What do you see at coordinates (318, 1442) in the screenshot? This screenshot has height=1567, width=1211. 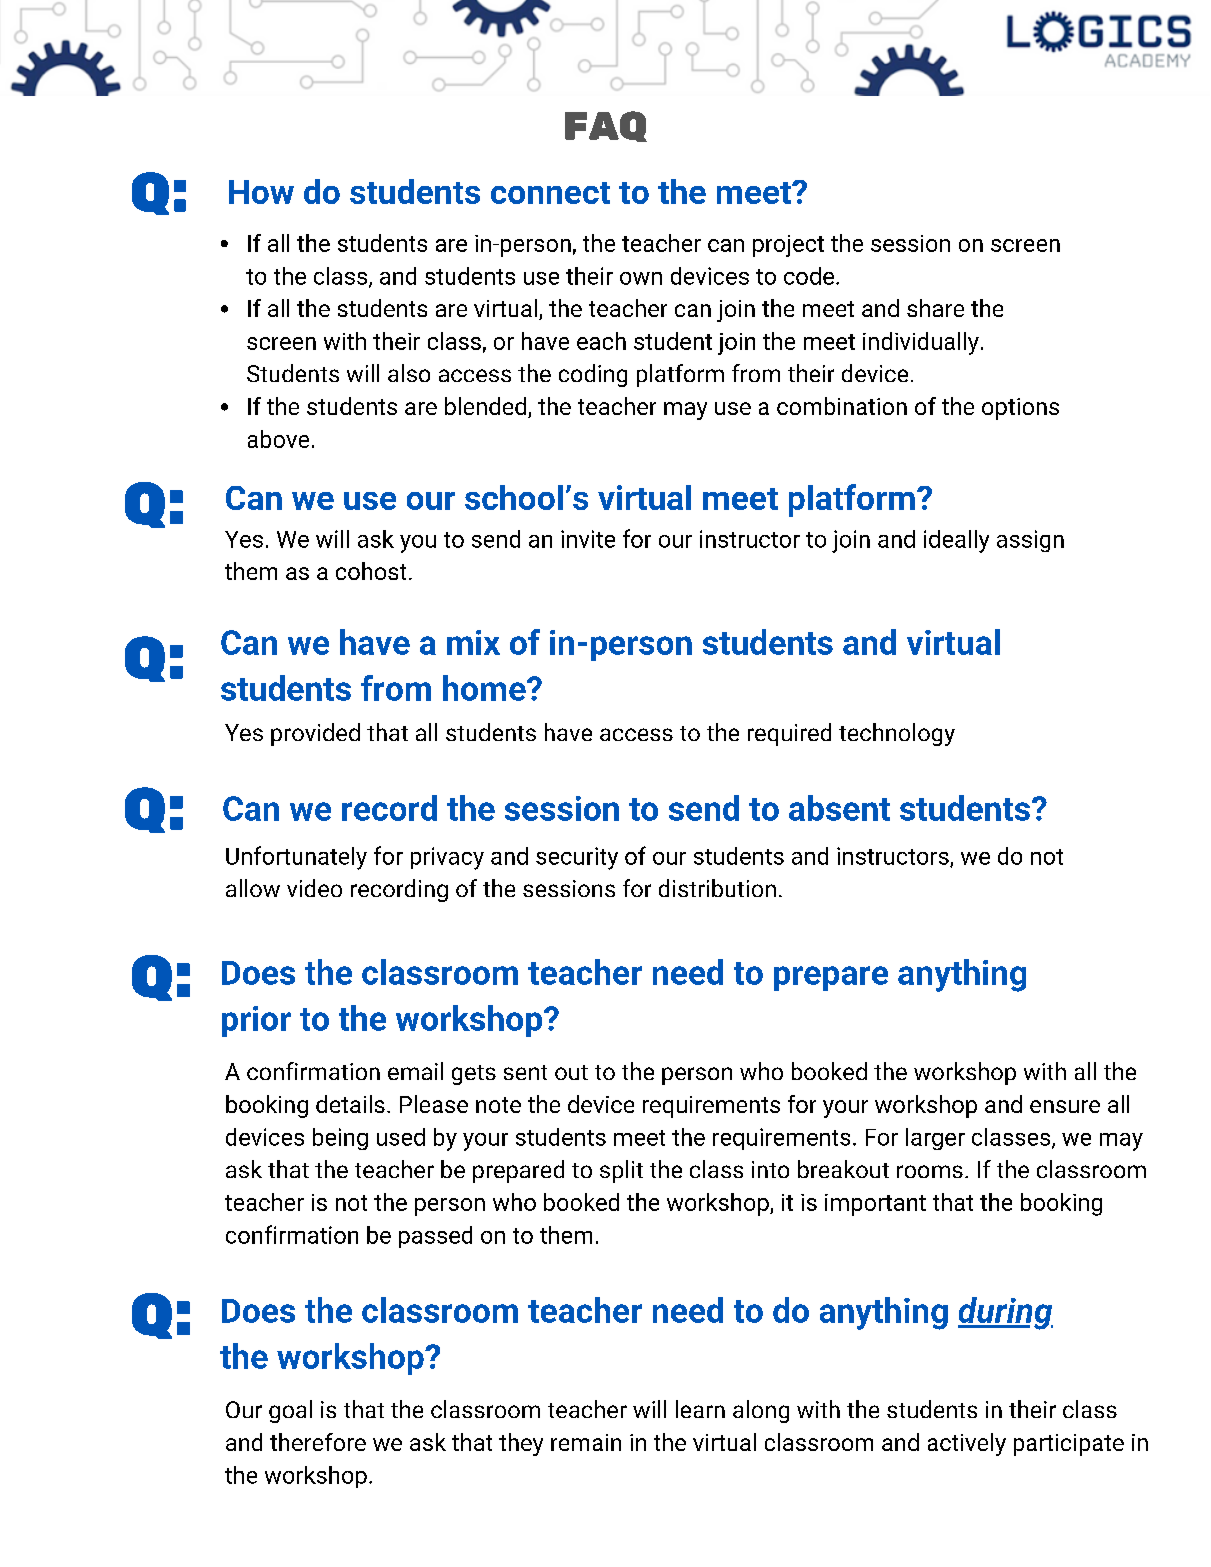 I see `therefore` at bounding box center [318, 1442].
